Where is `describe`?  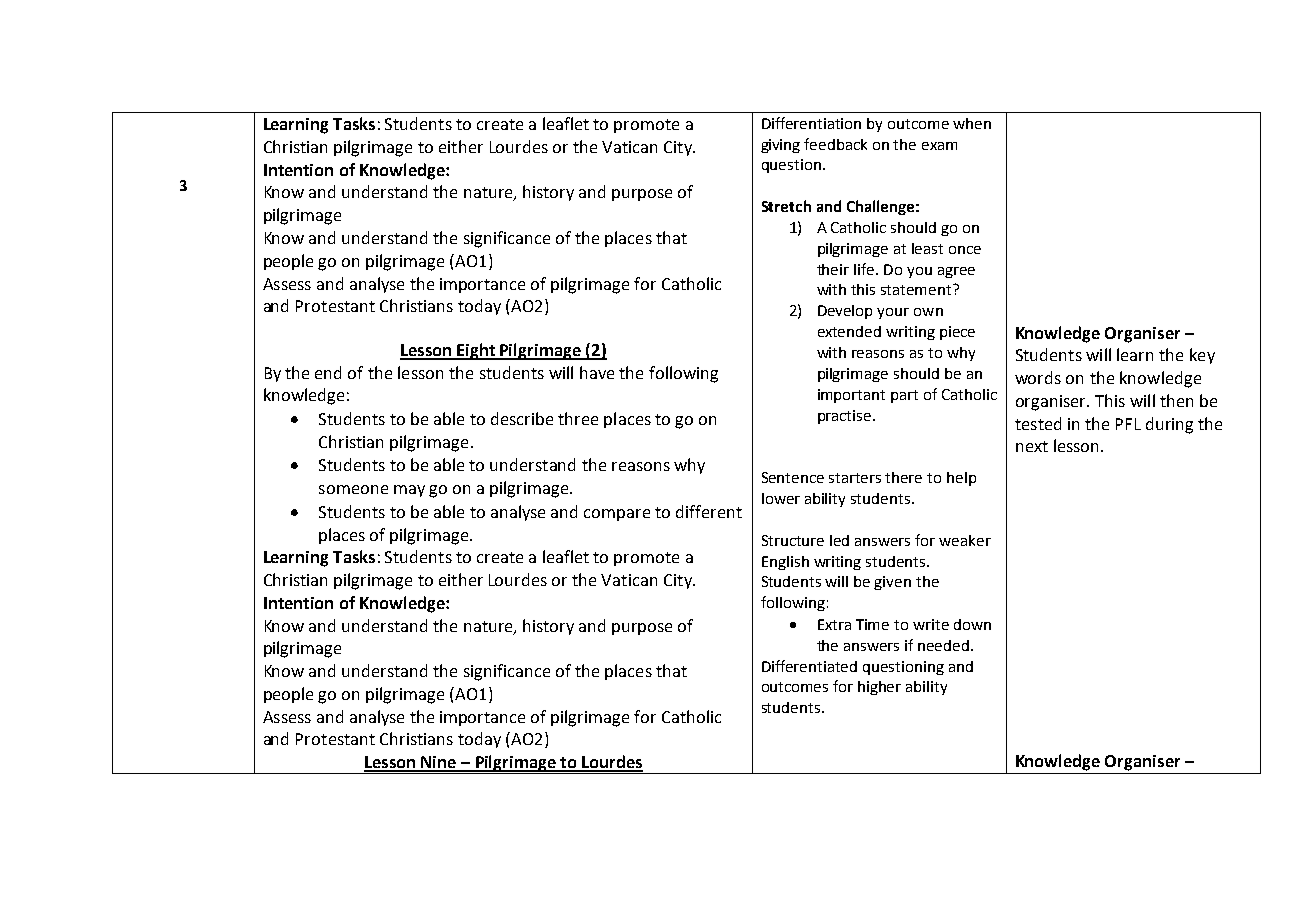 describe is located at coordinates (522, 418).
